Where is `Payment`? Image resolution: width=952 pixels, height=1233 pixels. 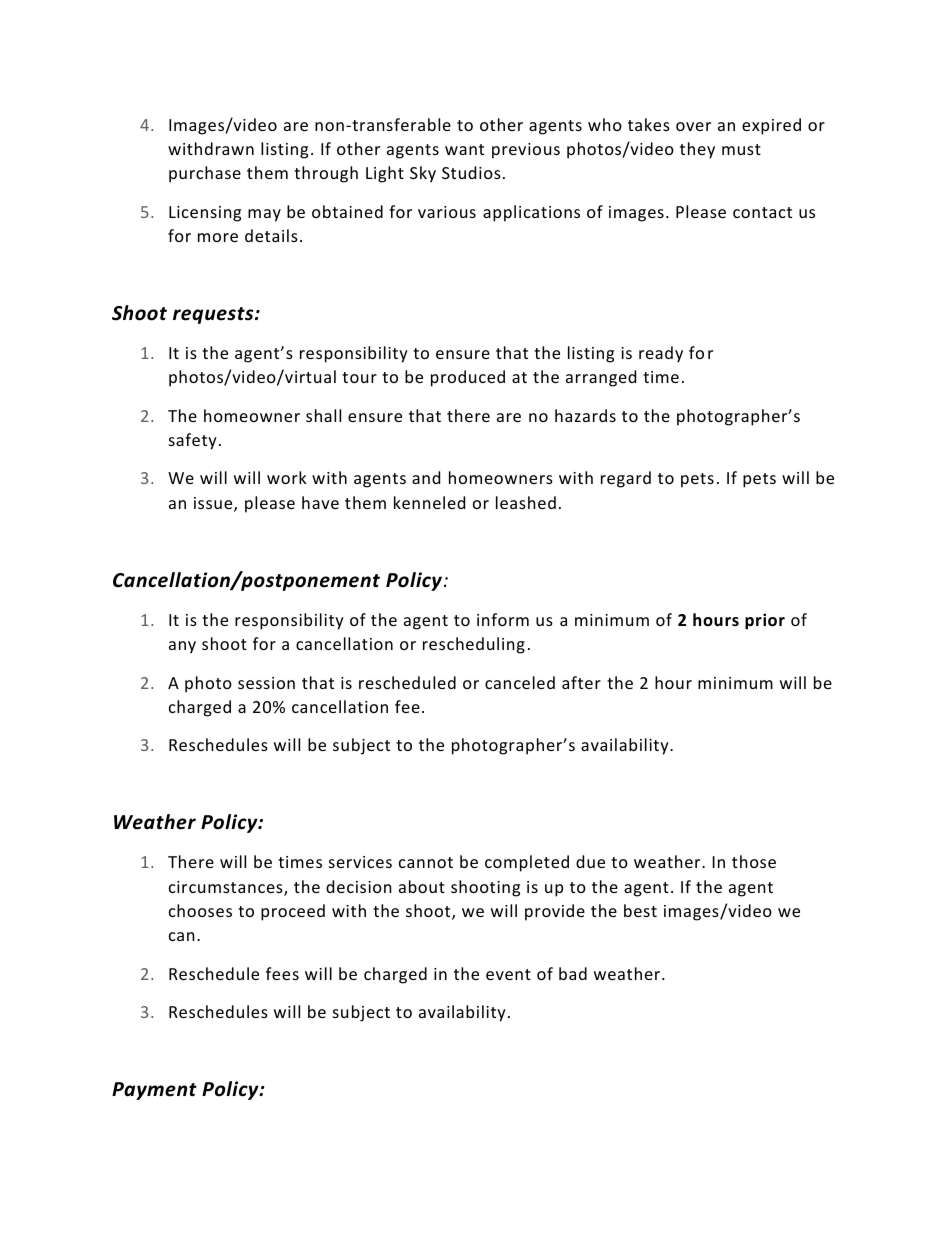 Payment is located at coordinates (154, 1091).
